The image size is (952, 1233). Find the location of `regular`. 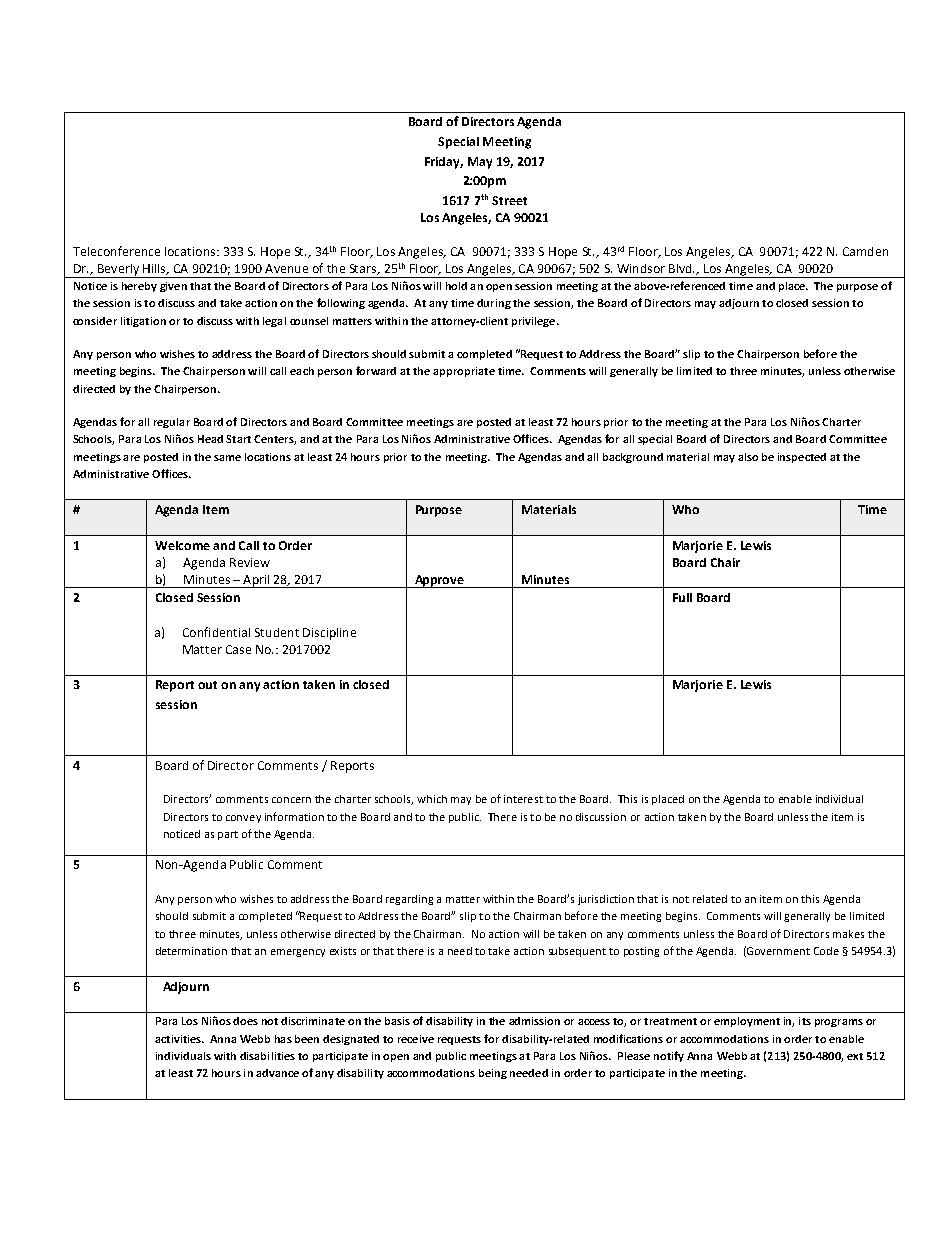

regular is located at coordinates (172, 423).
